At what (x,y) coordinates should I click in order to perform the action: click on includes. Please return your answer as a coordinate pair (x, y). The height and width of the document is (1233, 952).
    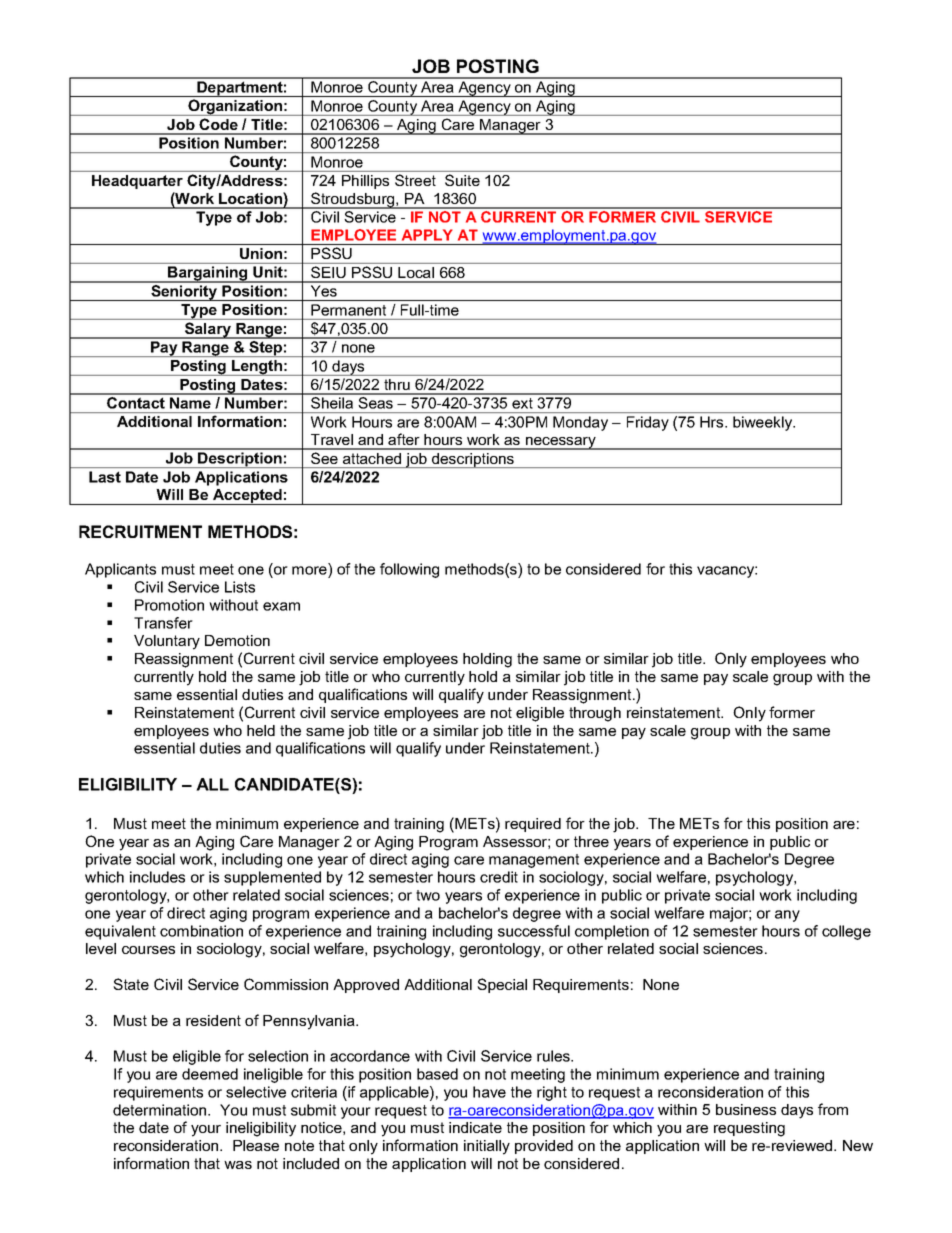
    Looking at the image, I should click on (157, 877).
